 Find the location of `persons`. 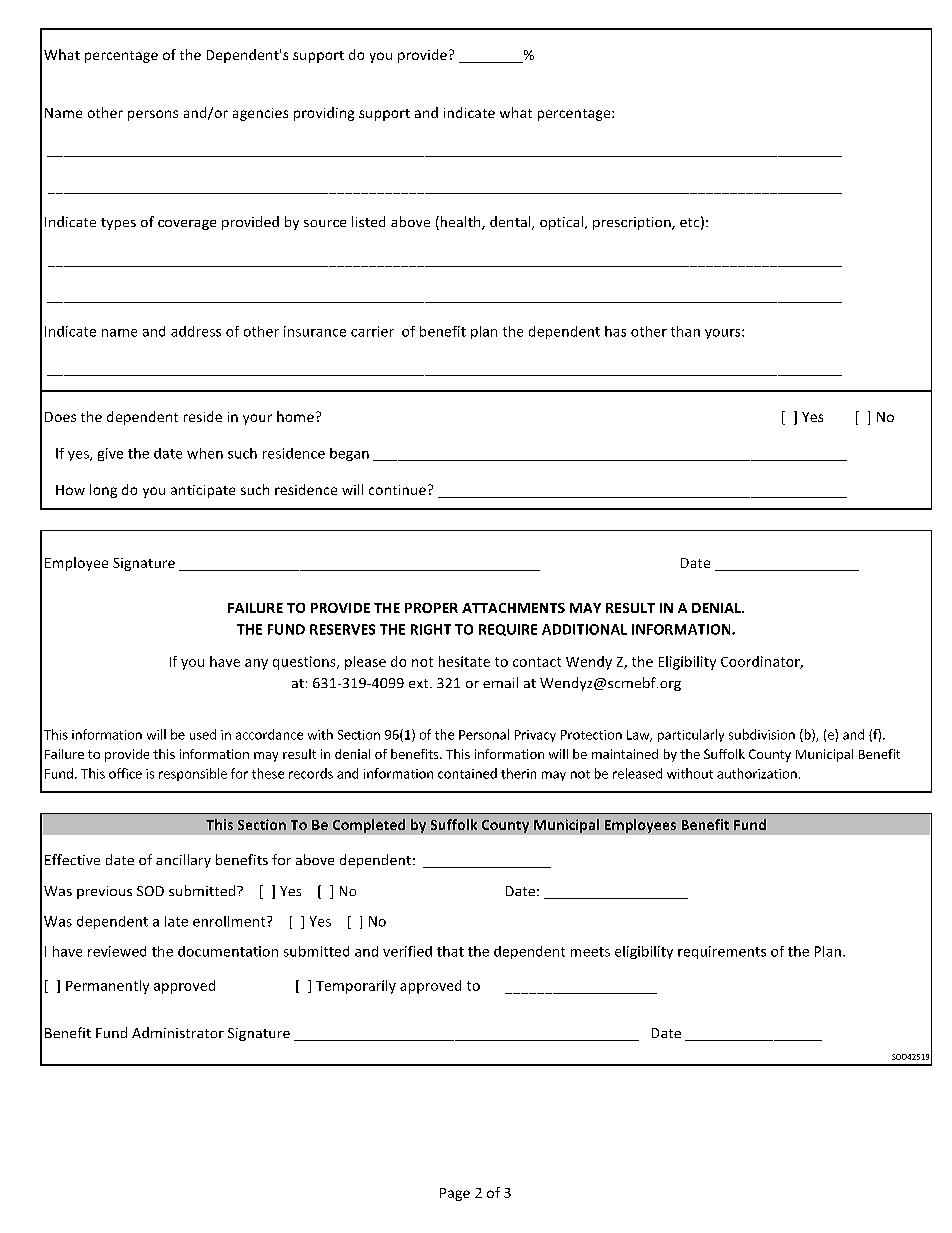

persons is located at coordinates (153, 115).
